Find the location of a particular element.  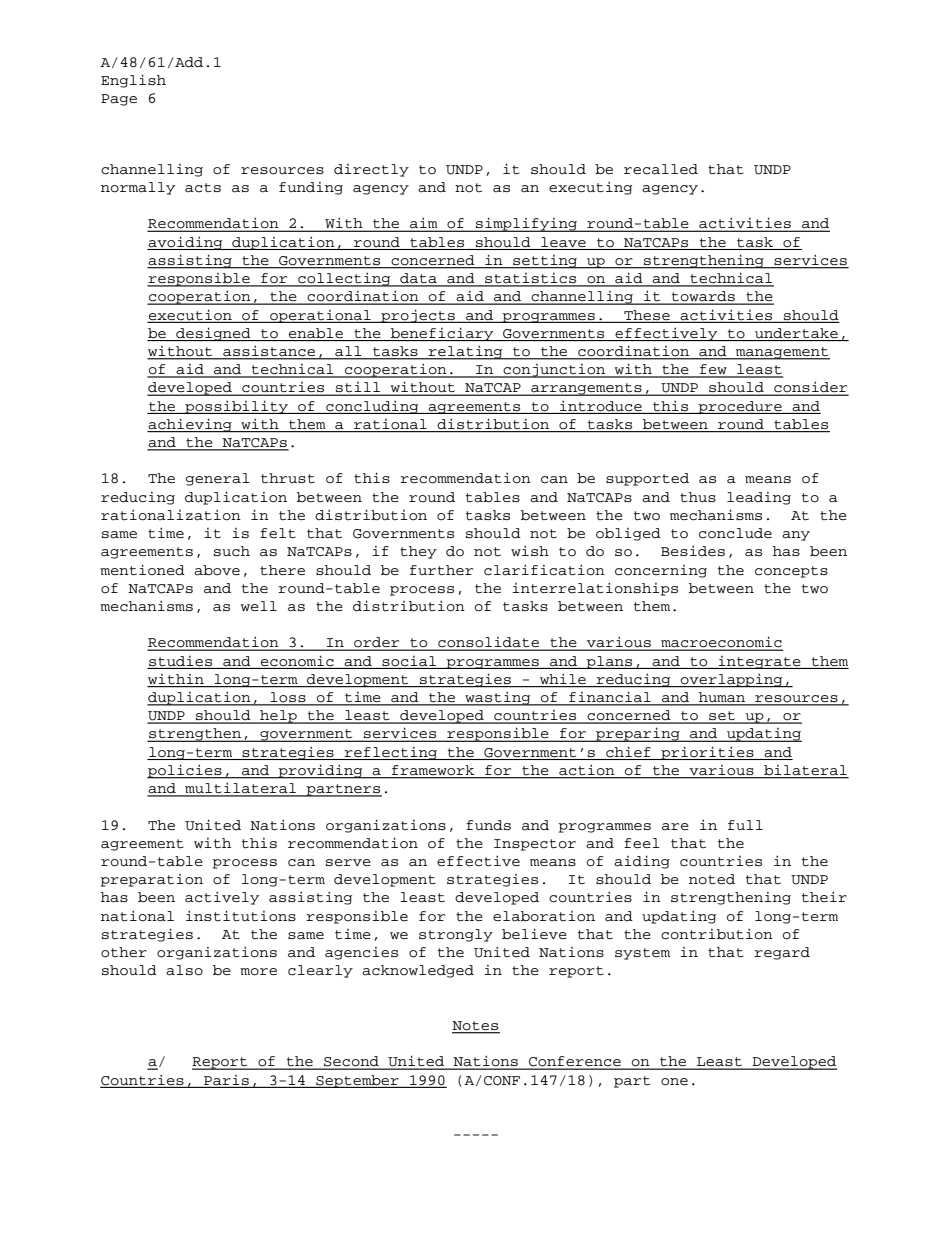

directly is located at coordinates (371, 170).
